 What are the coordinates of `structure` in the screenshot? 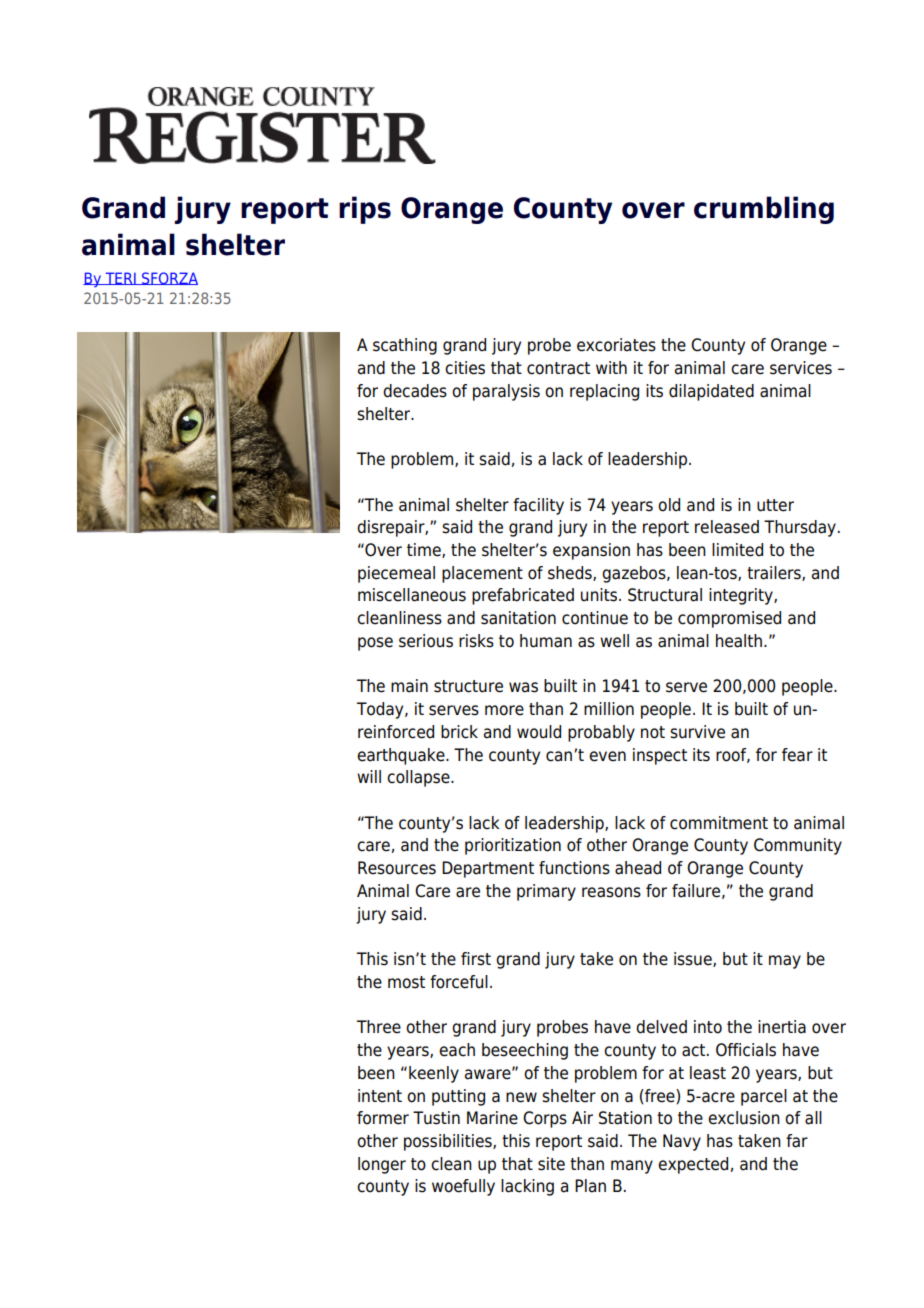 It's located at (468, 686).
